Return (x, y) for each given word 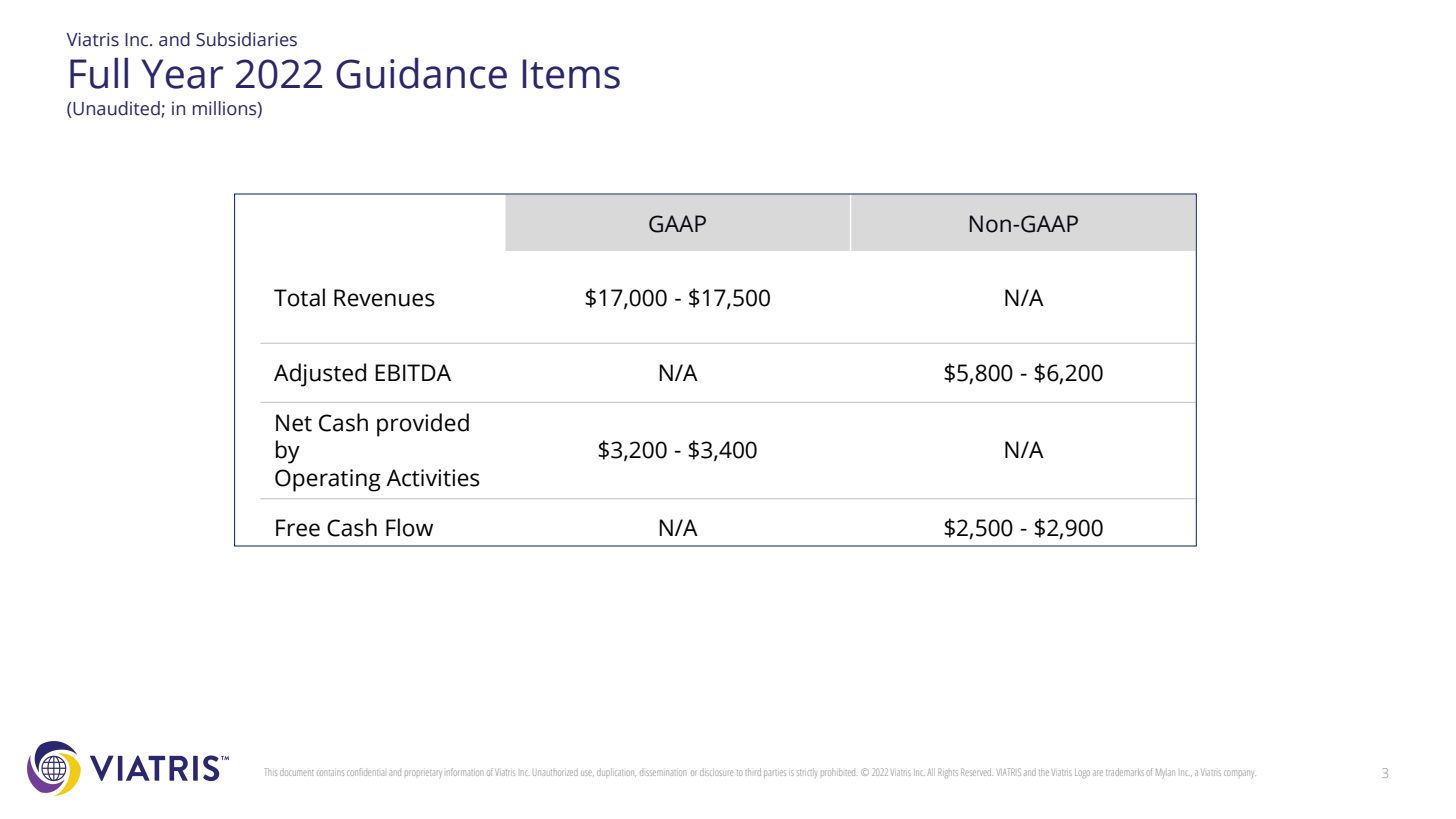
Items (571, 74)
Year (182, 74)
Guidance (421, 73)
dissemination (663, 773)
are (1098, 773)
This (270, 772)
